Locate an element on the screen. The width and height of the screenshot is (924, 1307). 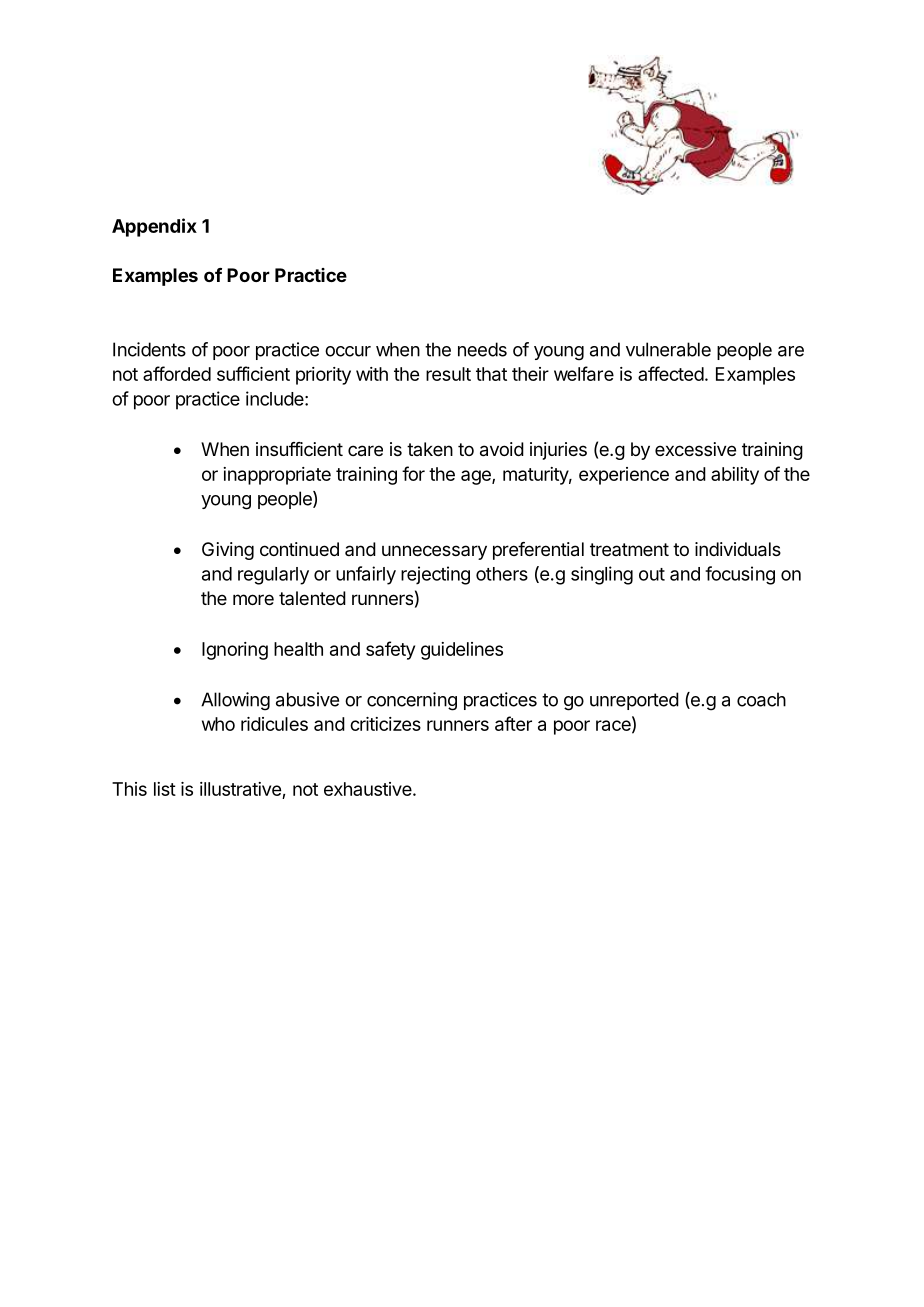
unreported is located at coordinates (634, 701).
